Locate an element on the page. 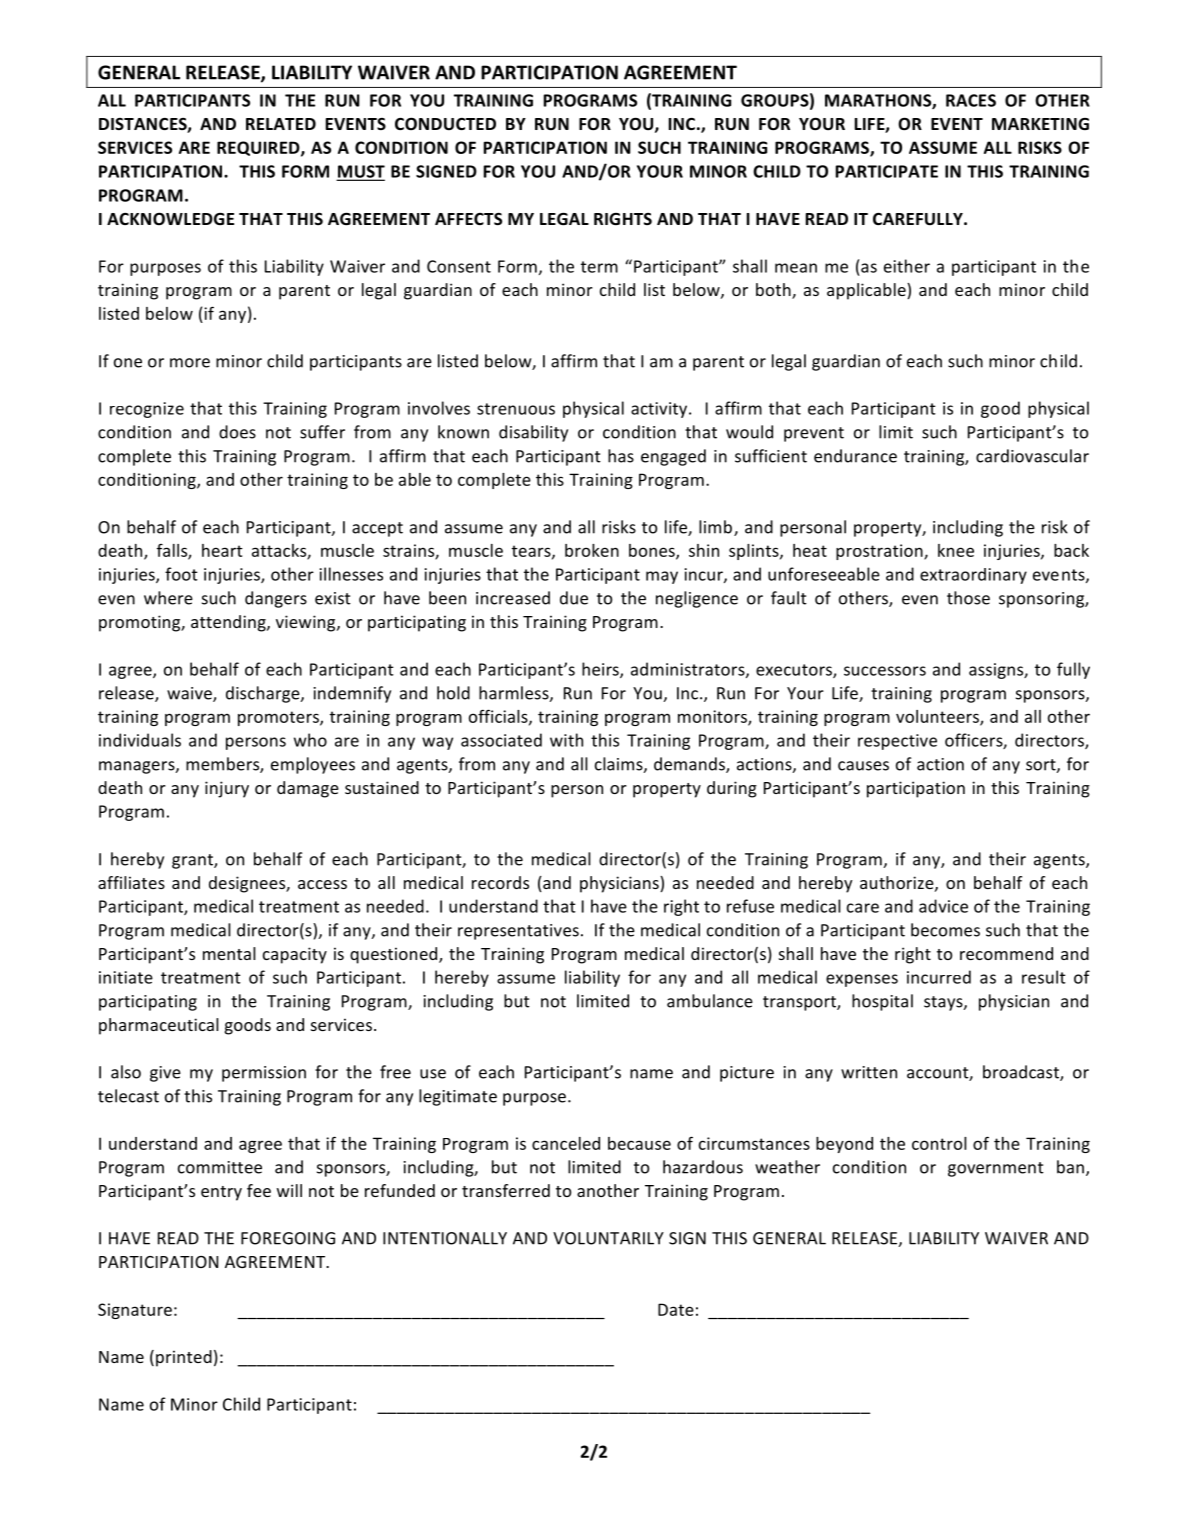  Date is located at coordinates (676, 1309).
